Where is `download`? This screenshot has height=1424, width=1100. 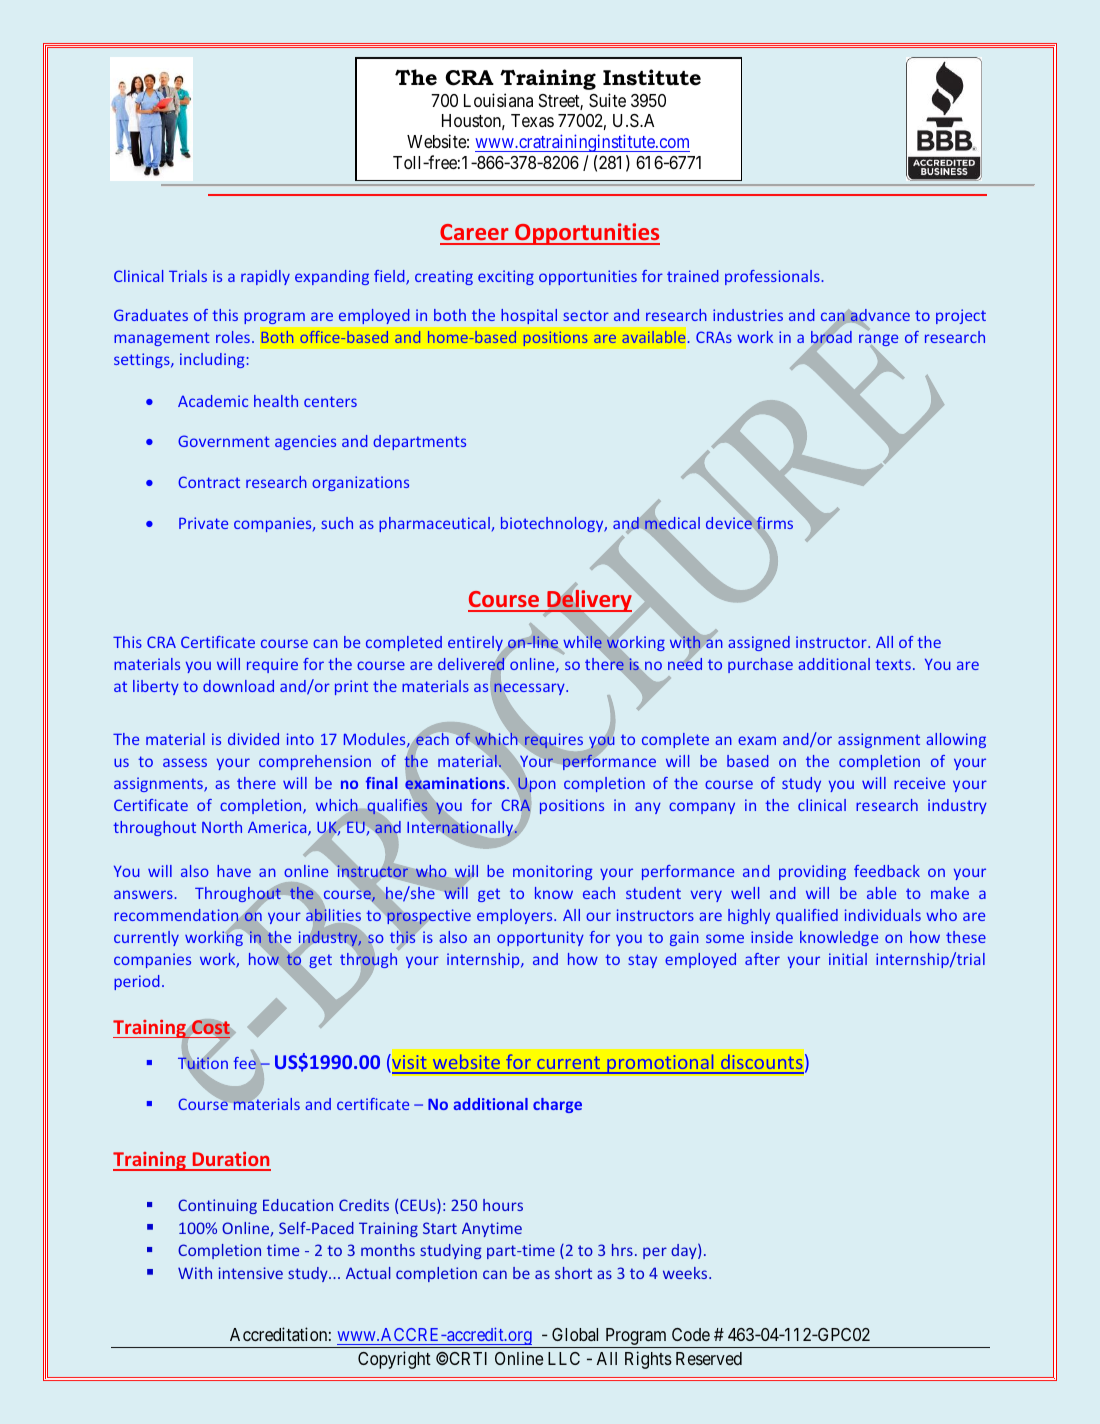 download is located at coordinates (238, 686).
